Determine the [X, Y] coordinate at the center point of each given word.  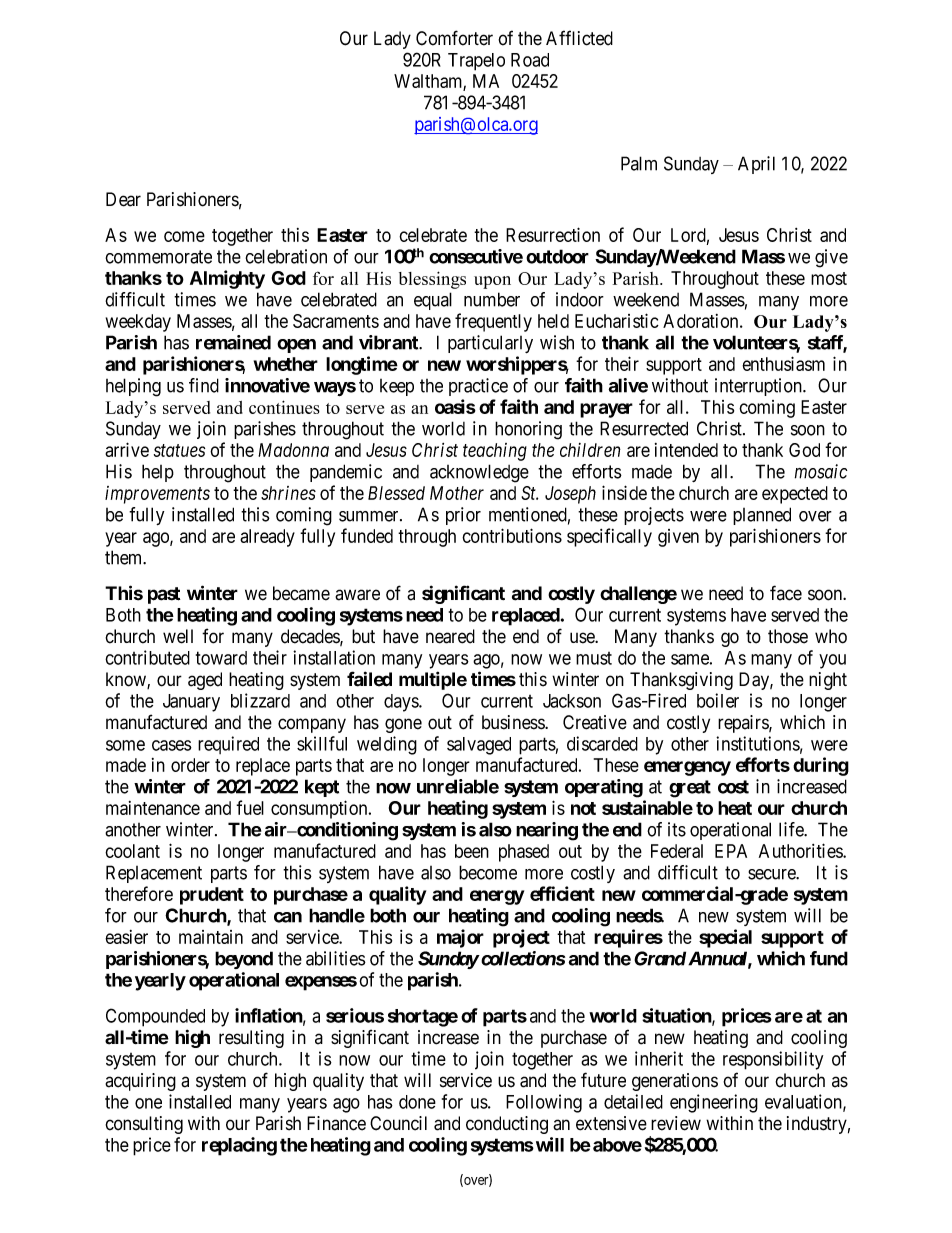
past [164, 595]
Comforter [454, 38]
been [472, 851]
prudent [212, 896]
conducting [507, 1125]
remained [233, 342]
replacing [239, 1146]
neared [450, 636]
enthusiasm [783, 363]
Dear [123, 199]
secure [772, 874]
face [786, 593]
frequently [493, 322]
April [756, 165]
